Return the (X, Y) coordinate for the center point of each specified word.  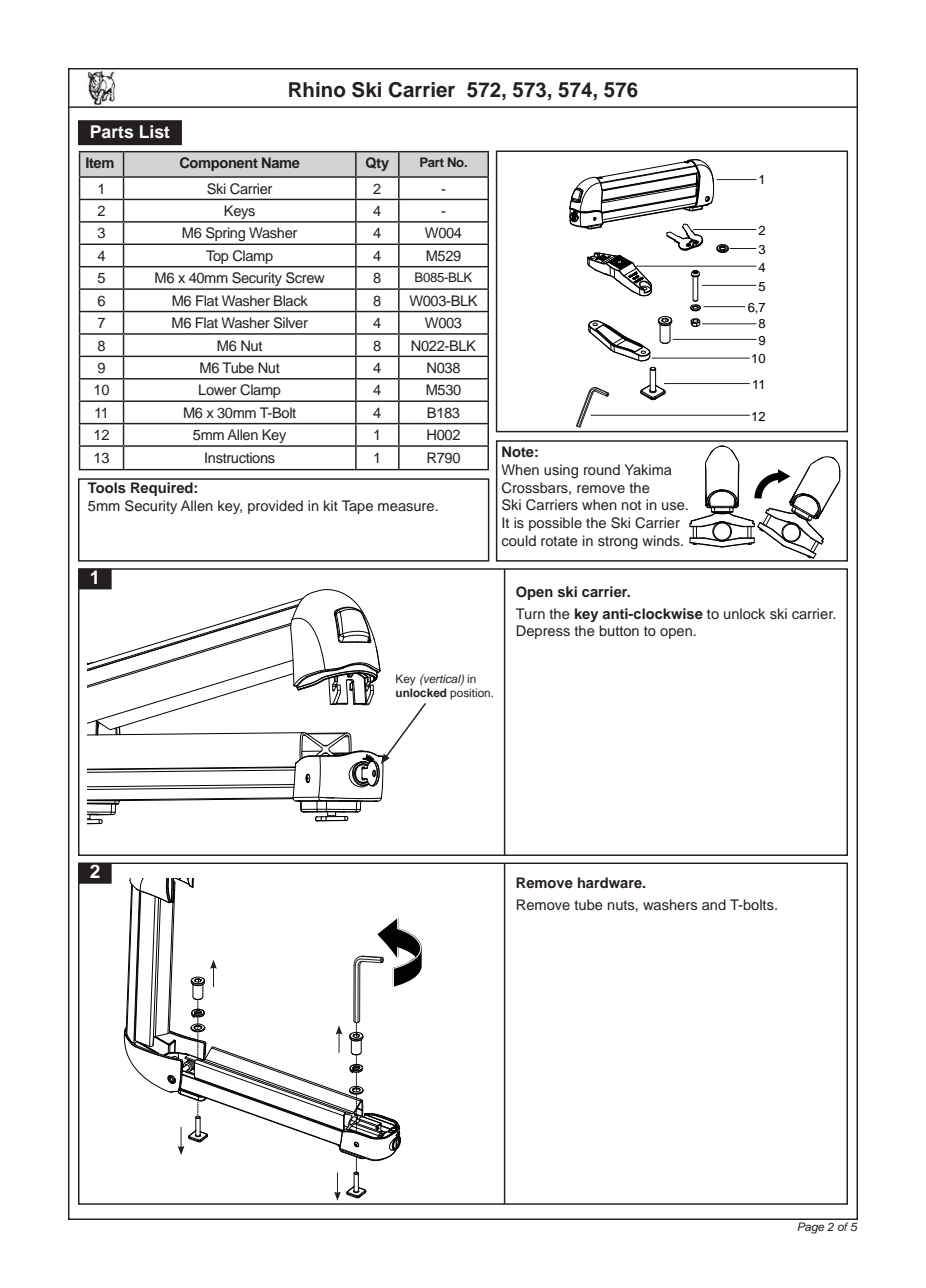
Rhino (317, 90)
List (155, 132)
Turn (530, 613)
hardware (611, 882)
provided (275, 507)
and (714, 904)
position (471, 694)
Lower (218, 389)
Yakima (648, 469)
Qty (377, 164)
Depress (543, 632)
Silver (290, 323)
